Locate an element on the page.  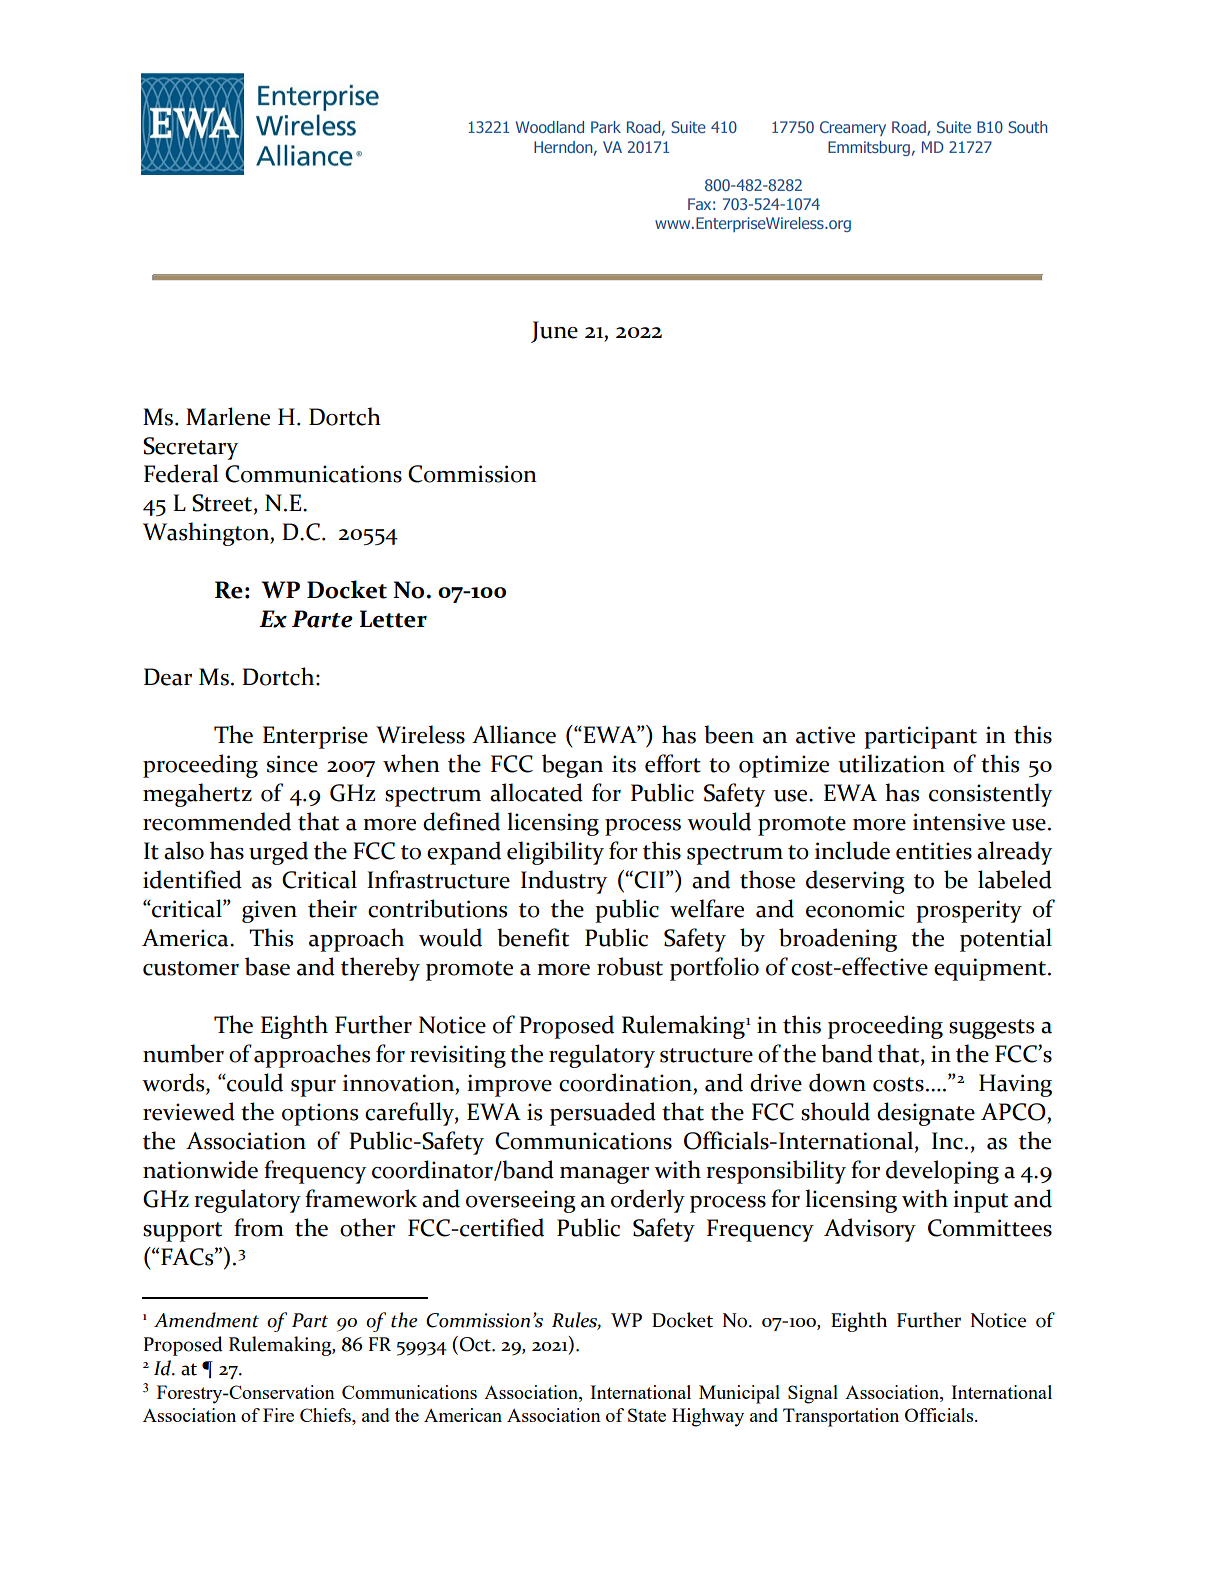
Park is located at coordinates (606, 127).
